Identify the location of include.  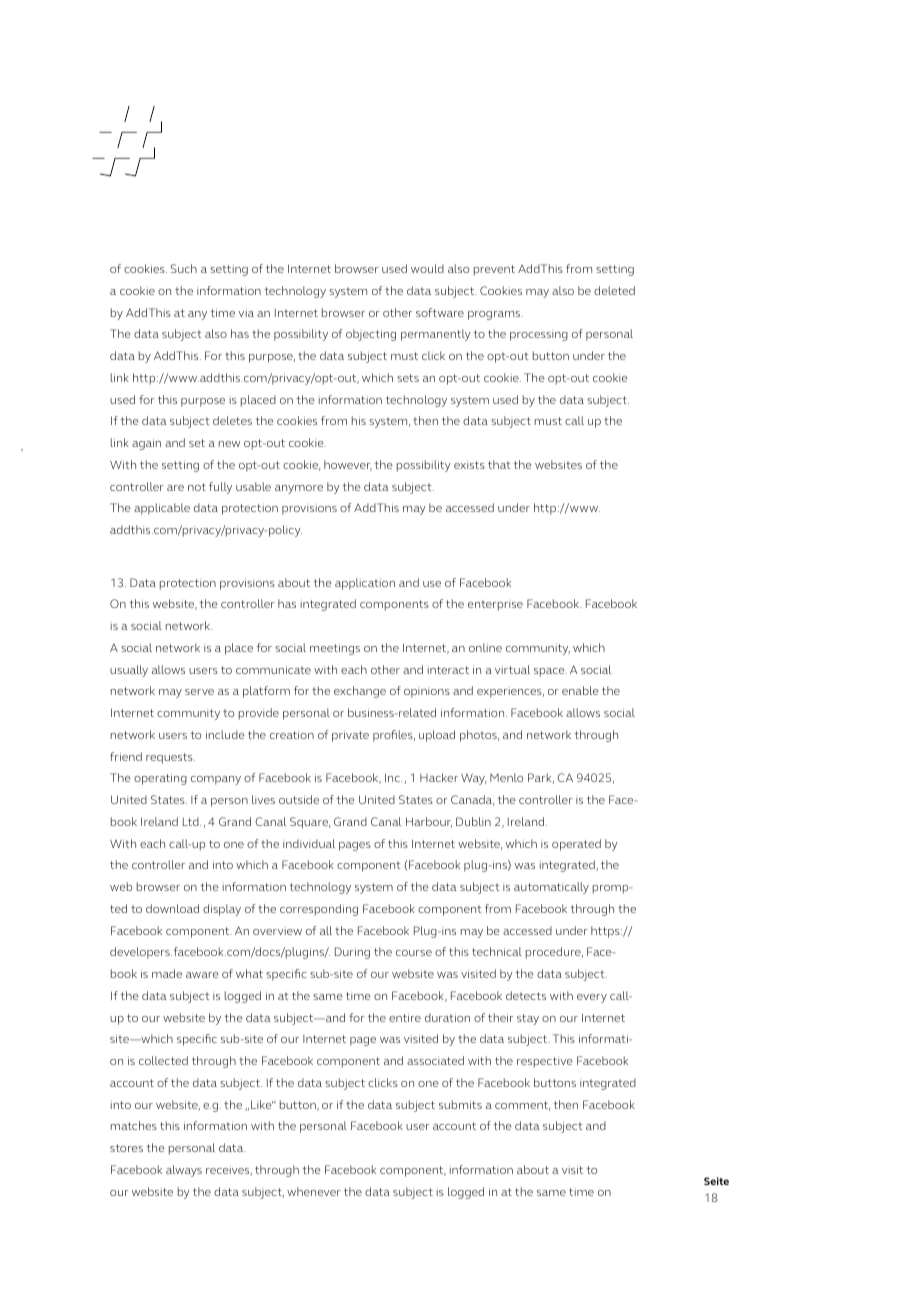
(225, 734).
